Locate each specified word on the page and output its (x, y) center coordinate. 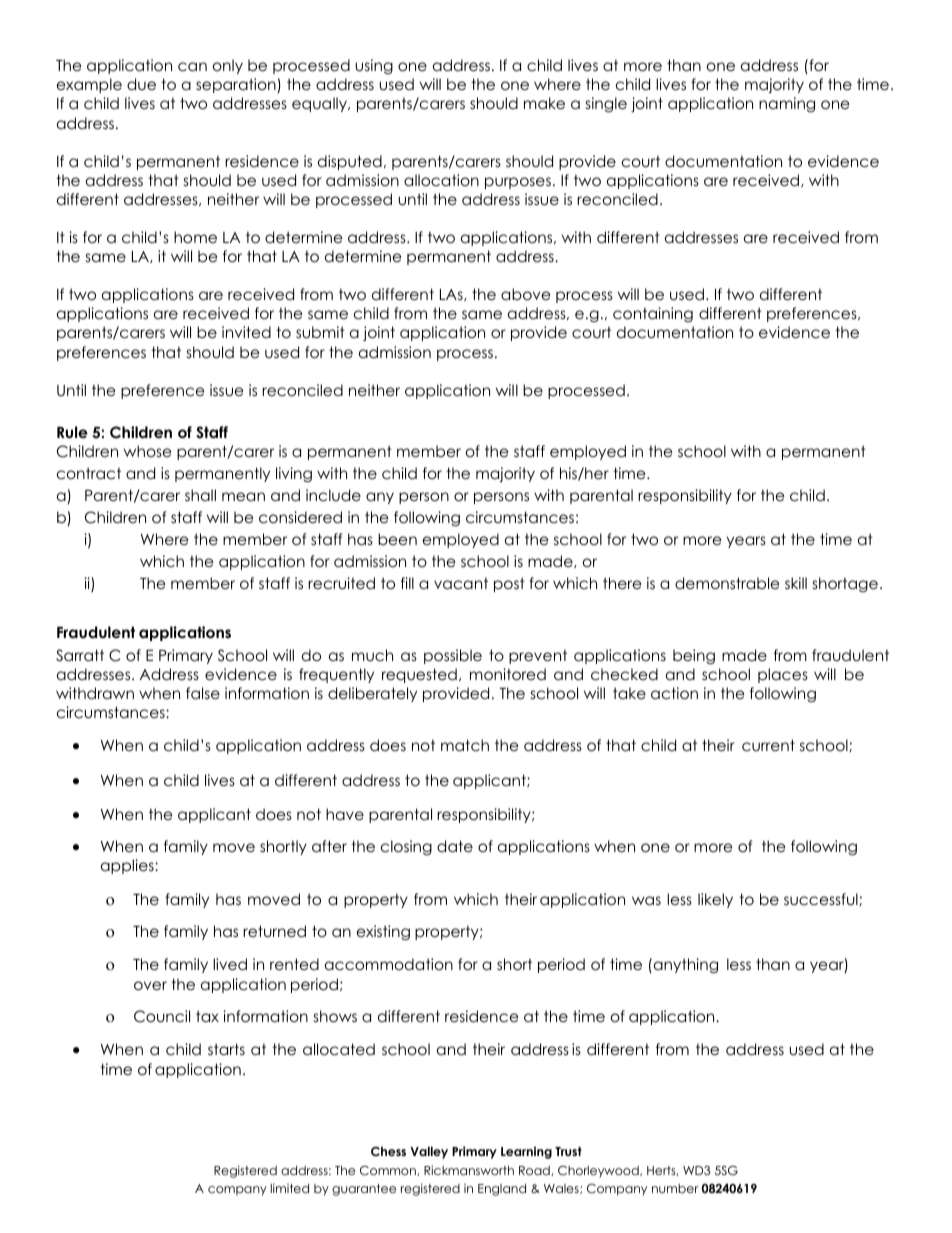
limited (290, 1188)
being (694, 657)
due (141, 84)
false (203, 693)
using (374, 66)
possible (453, 656)
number (675, 1188)
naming (787, 105)
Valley (429, 1152)
